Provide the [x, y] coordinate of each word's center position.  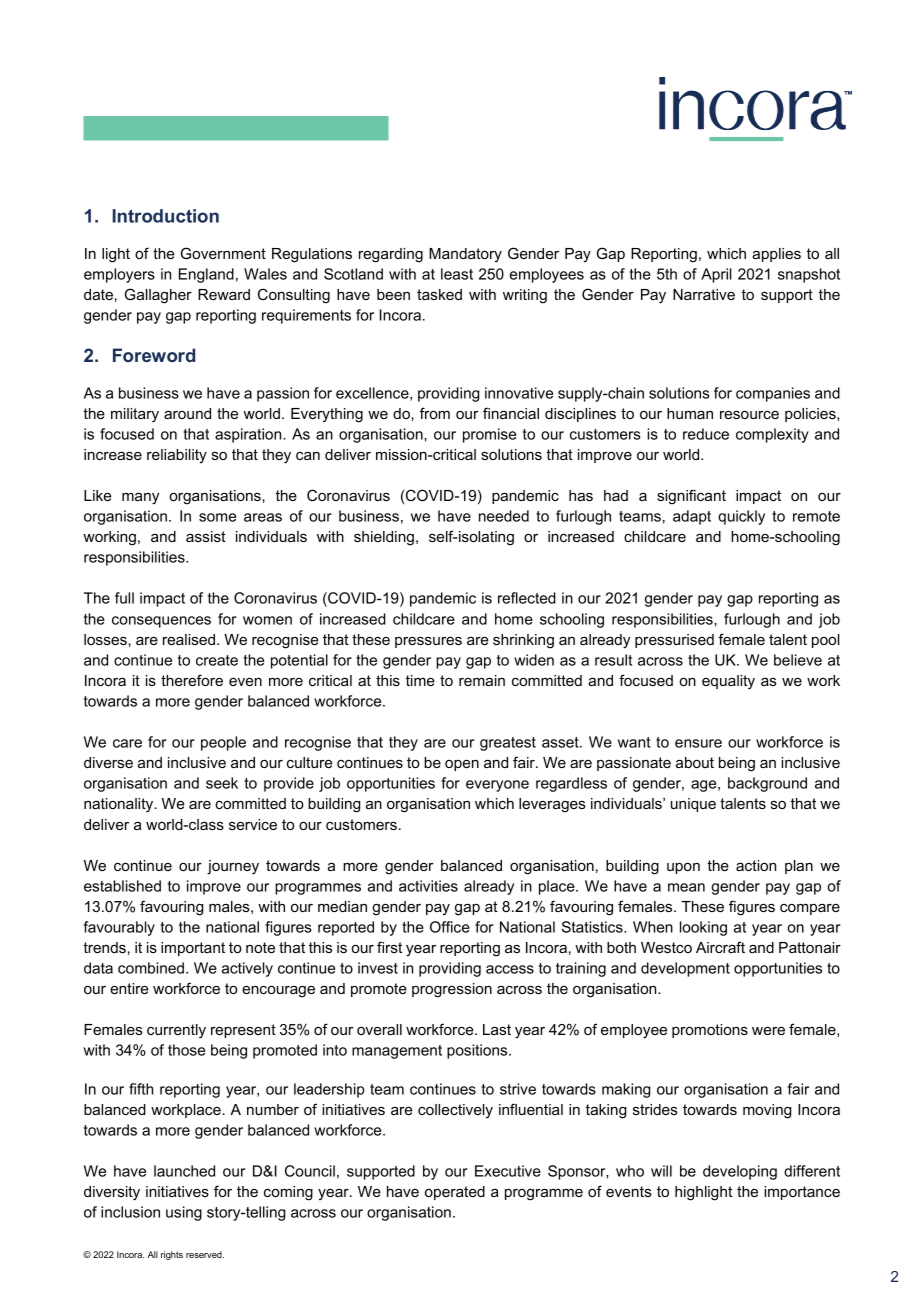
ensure [698, 743]
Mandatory [465, 255]
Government [223, 253]
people [223, 743]
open [462, 765]
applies [776, 255]
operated [455, 1193]
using [184, 1213]
